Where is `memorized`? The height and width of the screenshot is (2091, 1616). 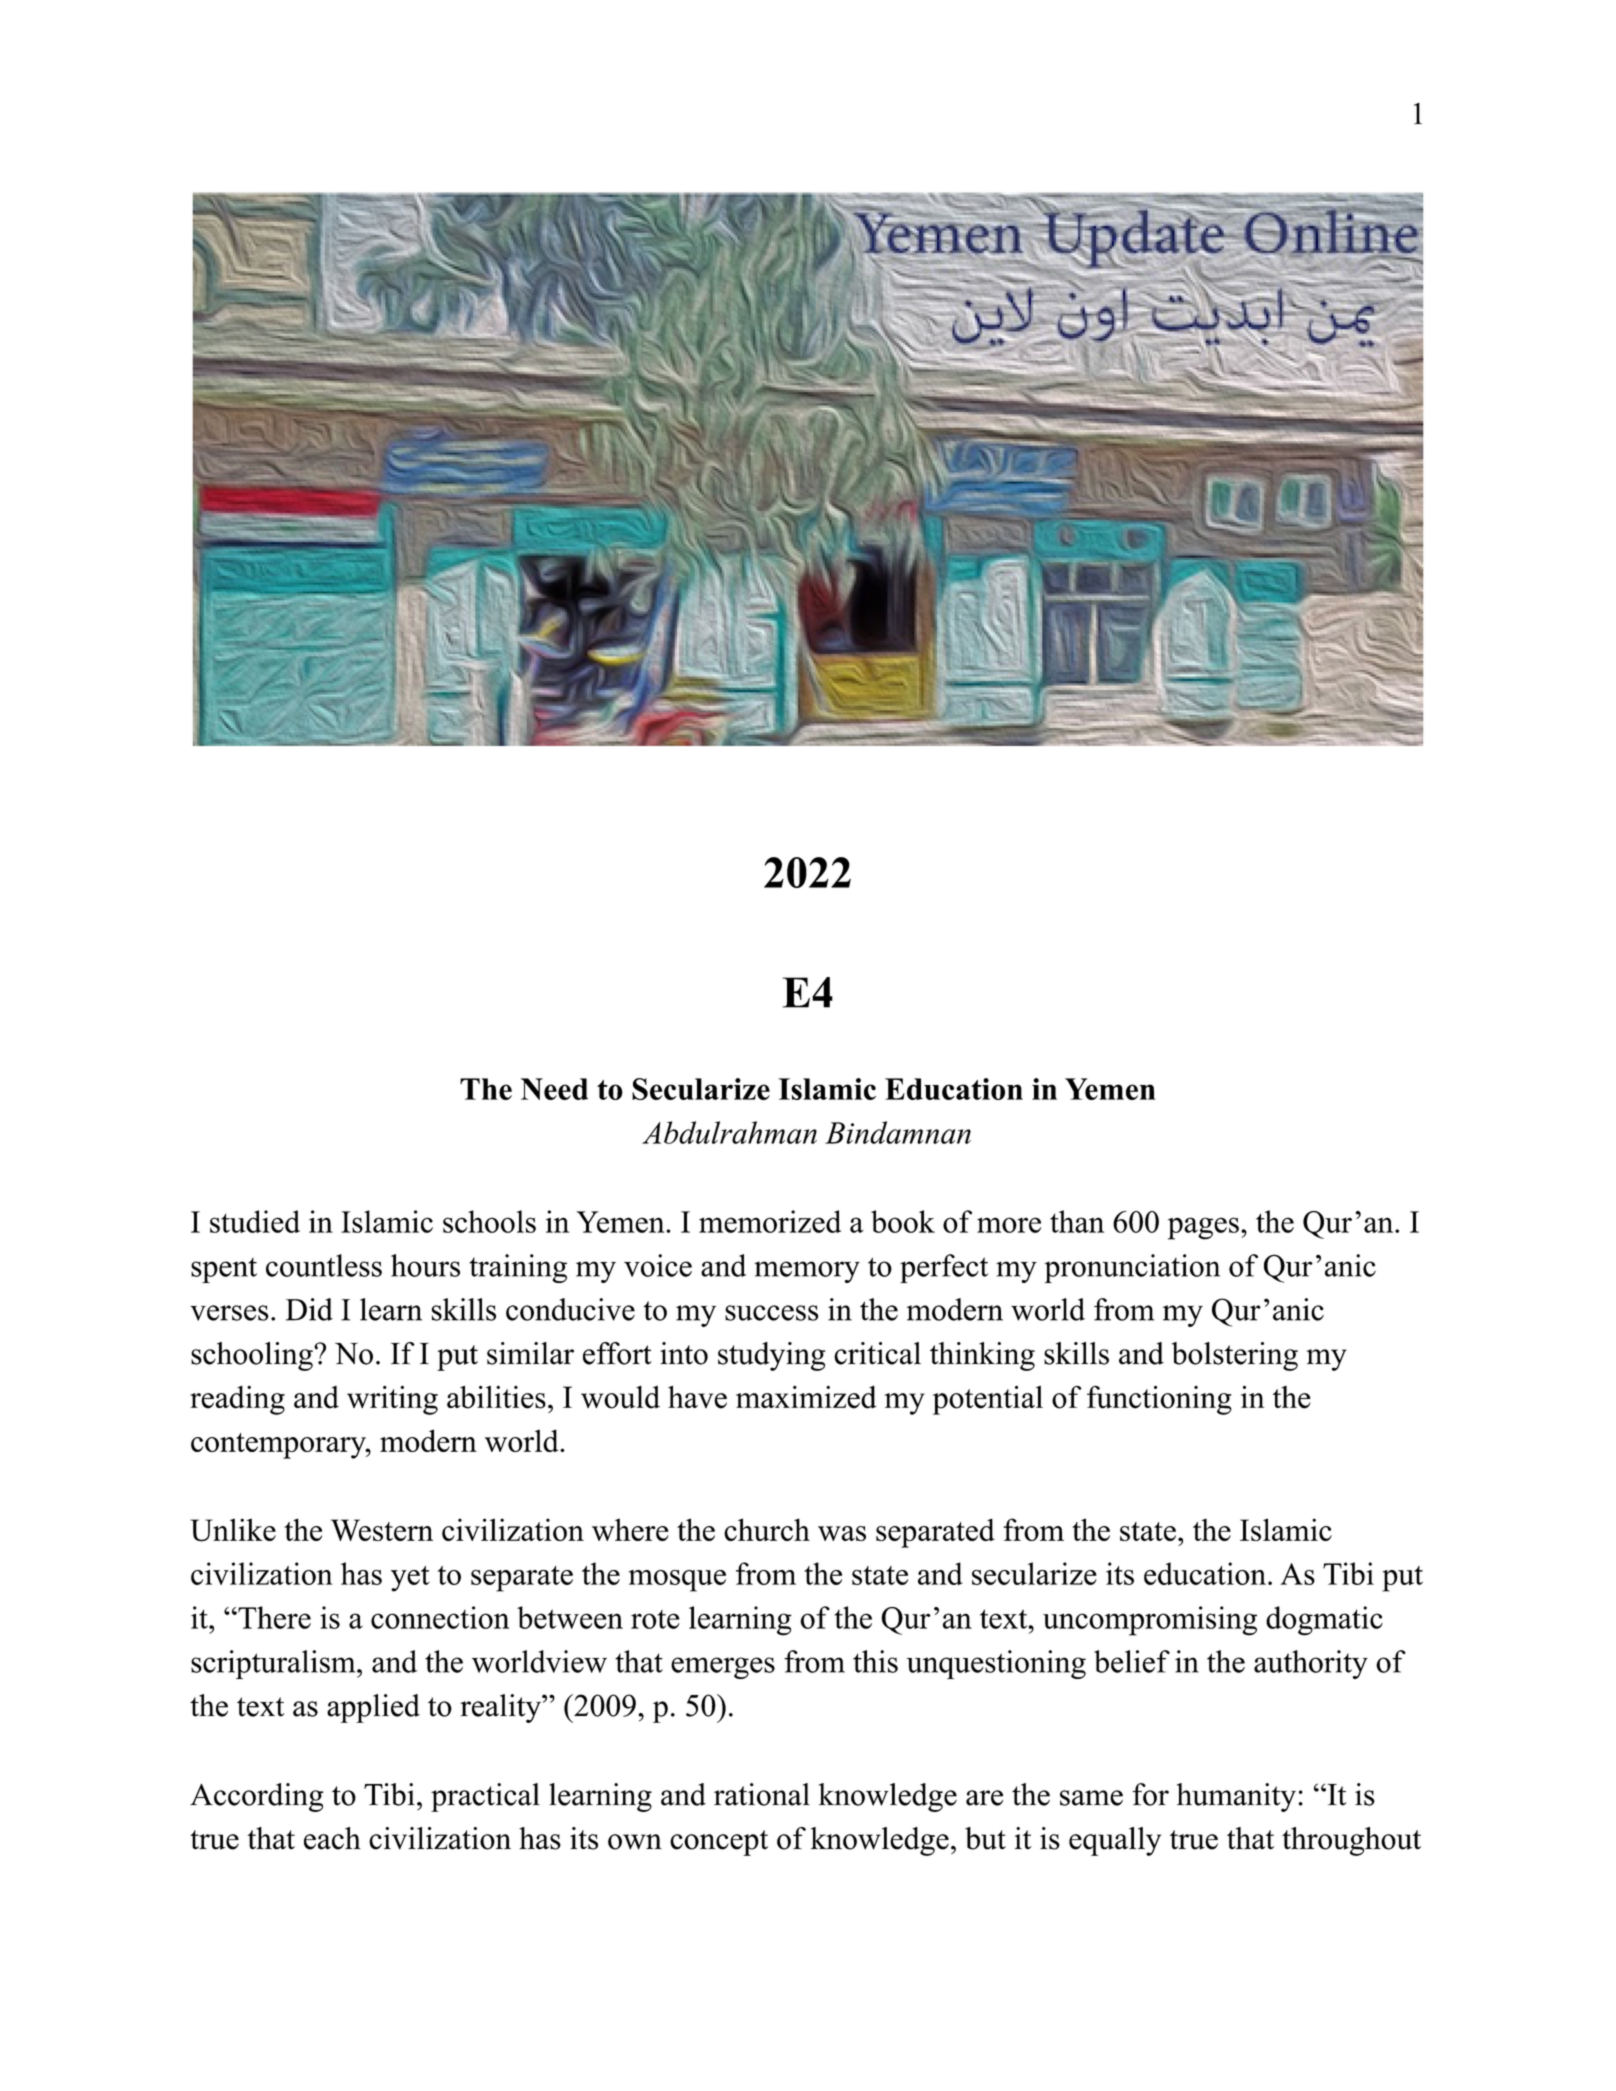 memorized is located at coordinates (770, 1221).
